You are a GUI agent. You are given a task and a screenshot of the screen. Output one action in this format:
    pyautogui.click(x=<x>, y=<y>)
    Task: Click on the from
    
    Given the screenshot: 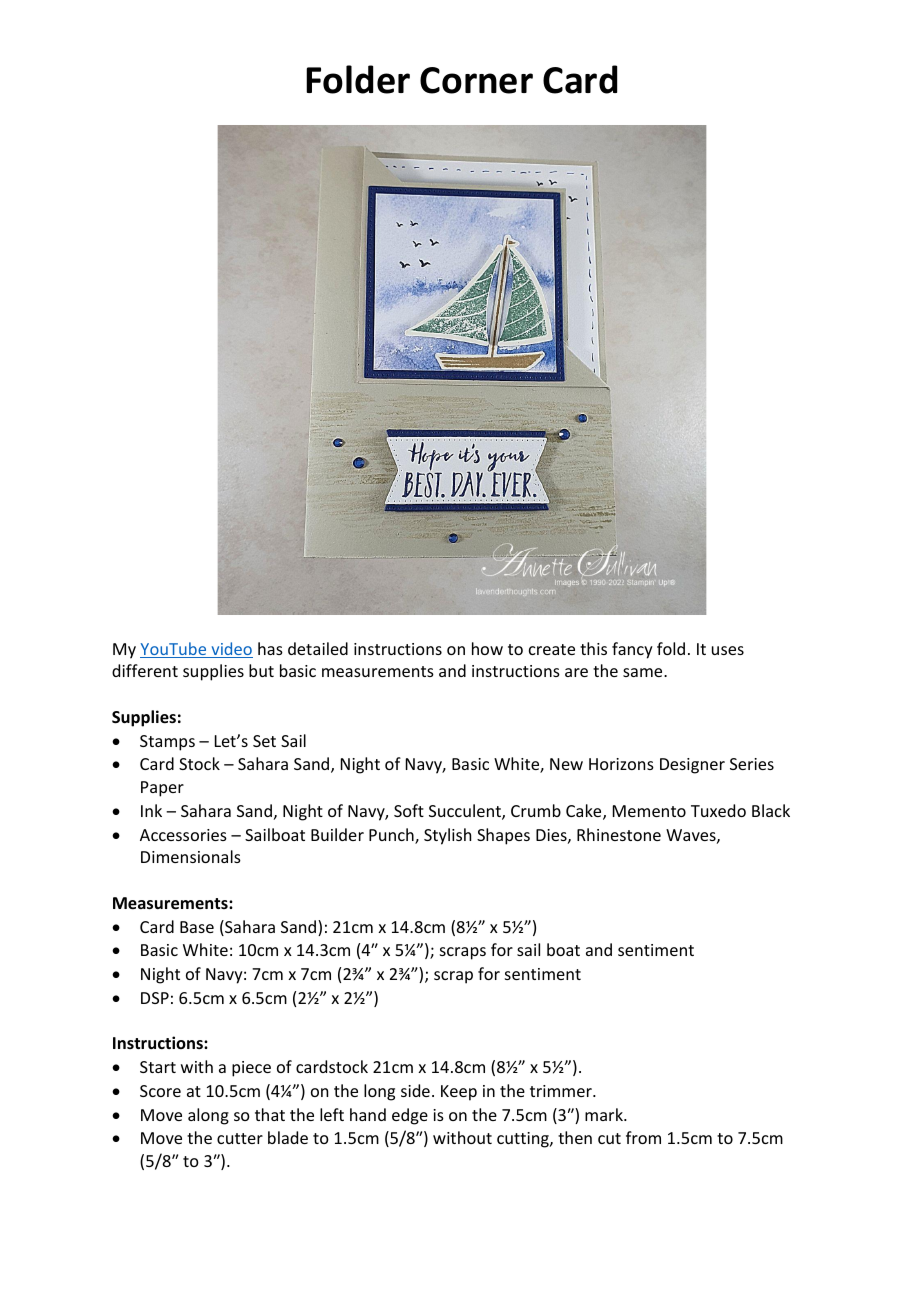 What is the action you would take?
    pyautogui.click(x=643, y=1137)
